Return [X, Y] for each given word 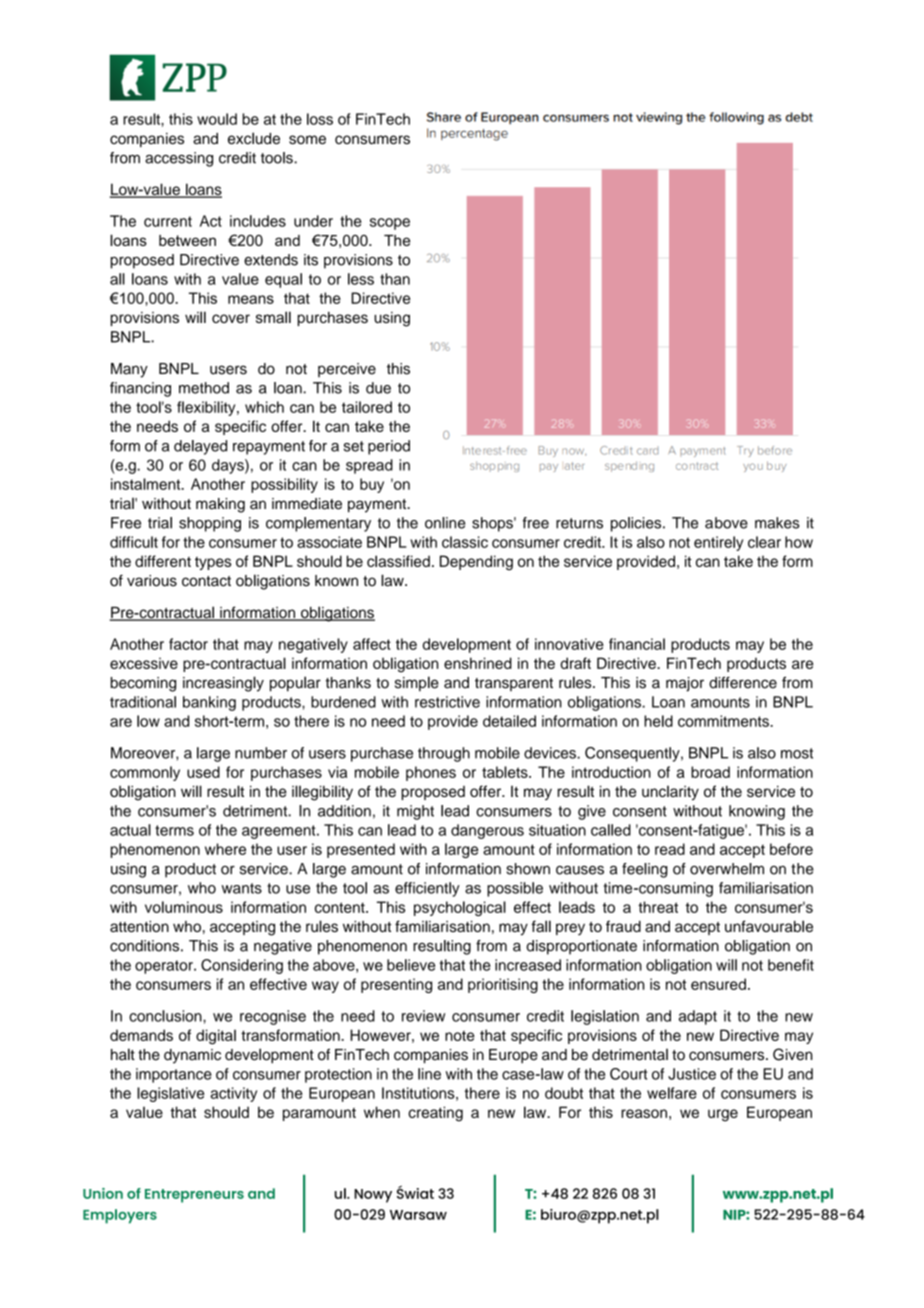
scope [390, 224]
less [361, 279]
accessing [179, 159]
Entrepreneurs [194, 1196]
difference [743, 682]
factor [188, 644]
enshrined [478, 663]
